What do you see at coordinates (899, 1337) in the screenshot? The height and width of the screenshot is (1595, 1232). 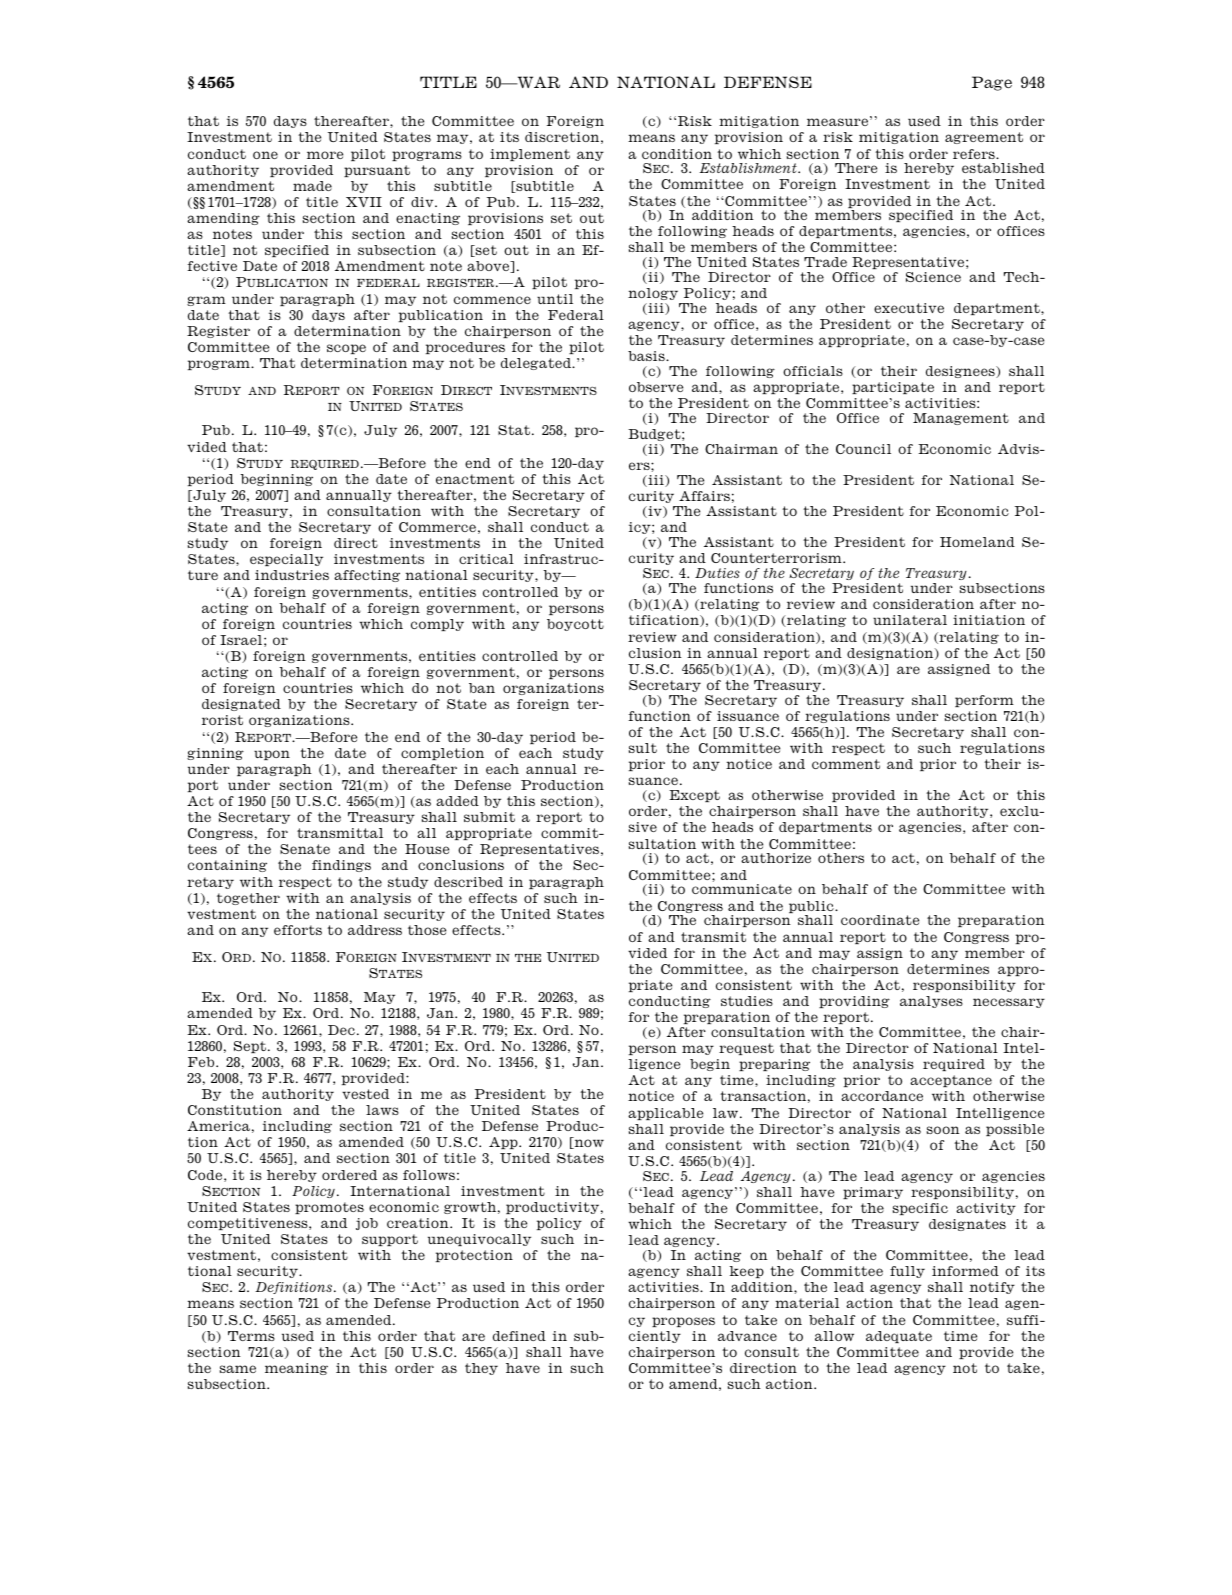 I see `adequate` at bounding box center [899, 1337].
